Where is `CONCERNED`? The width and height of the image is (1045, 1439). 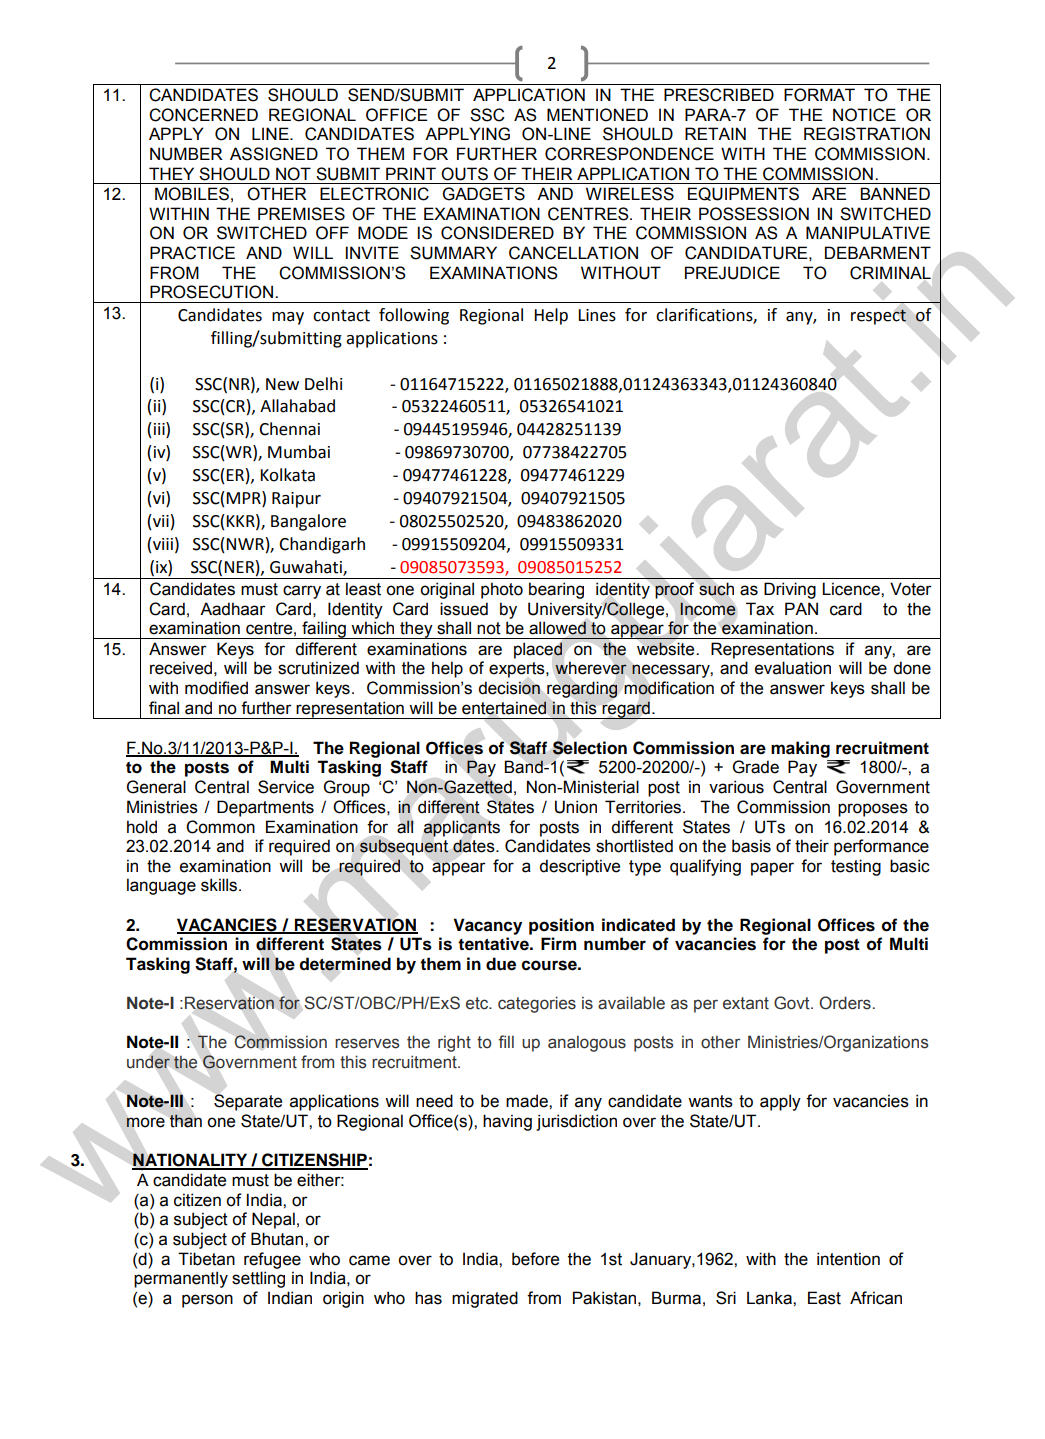
CONCERNED is located at coordinates (203, 115).
